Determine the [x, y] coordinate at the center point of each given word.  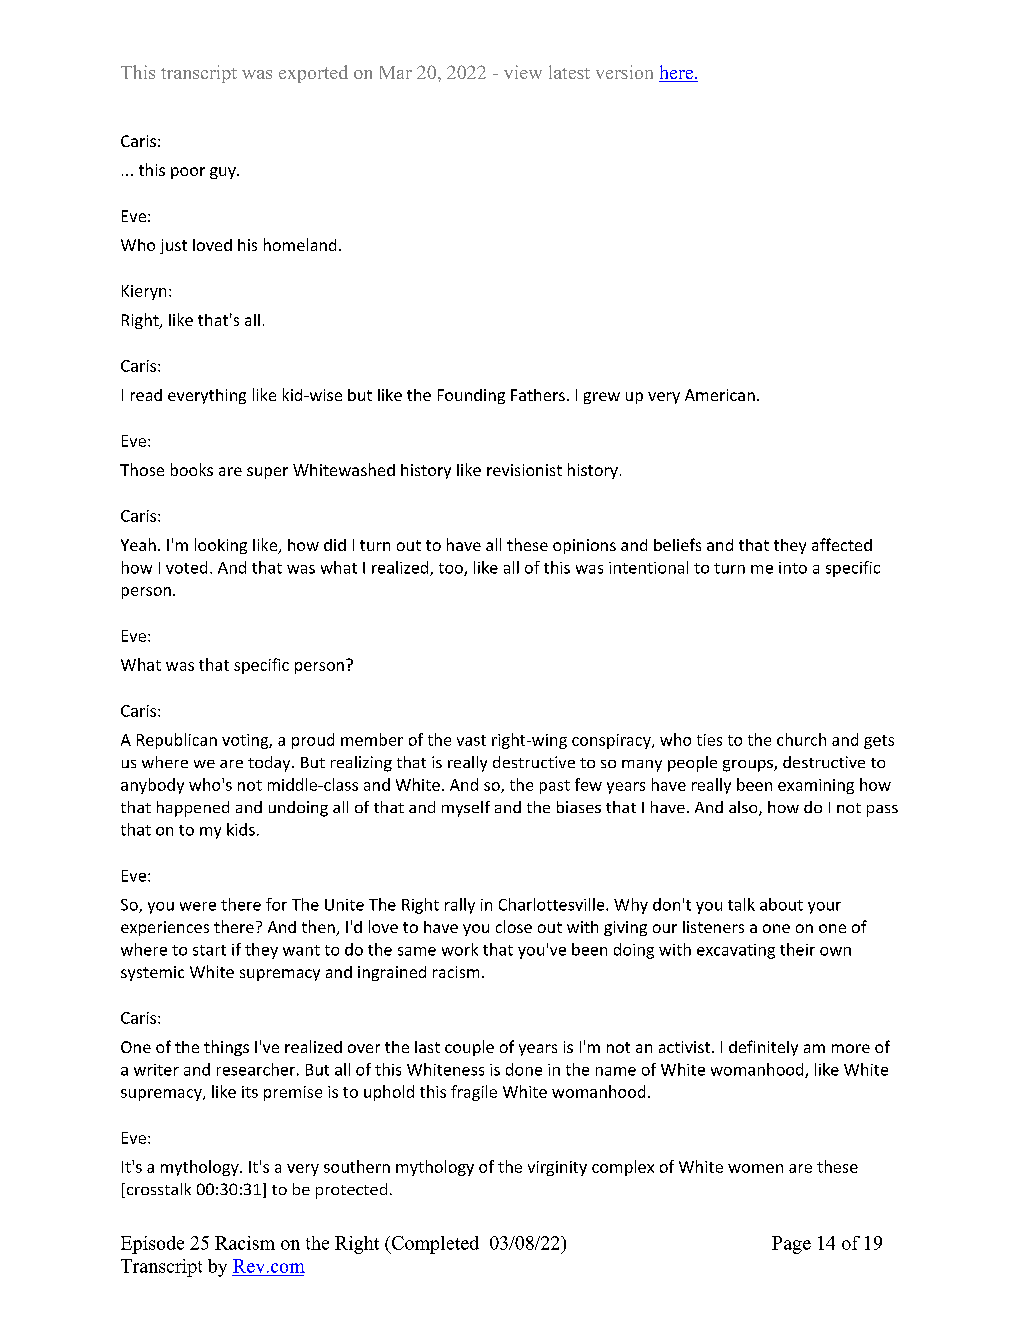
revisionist [524, 470]
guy [224, 173]
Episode [152, 1245]
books [192, 469]
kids [241, 829]
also [744, 808]
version [624, 72]
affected [842, 544]
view [523, 72]
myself [466, 809]
